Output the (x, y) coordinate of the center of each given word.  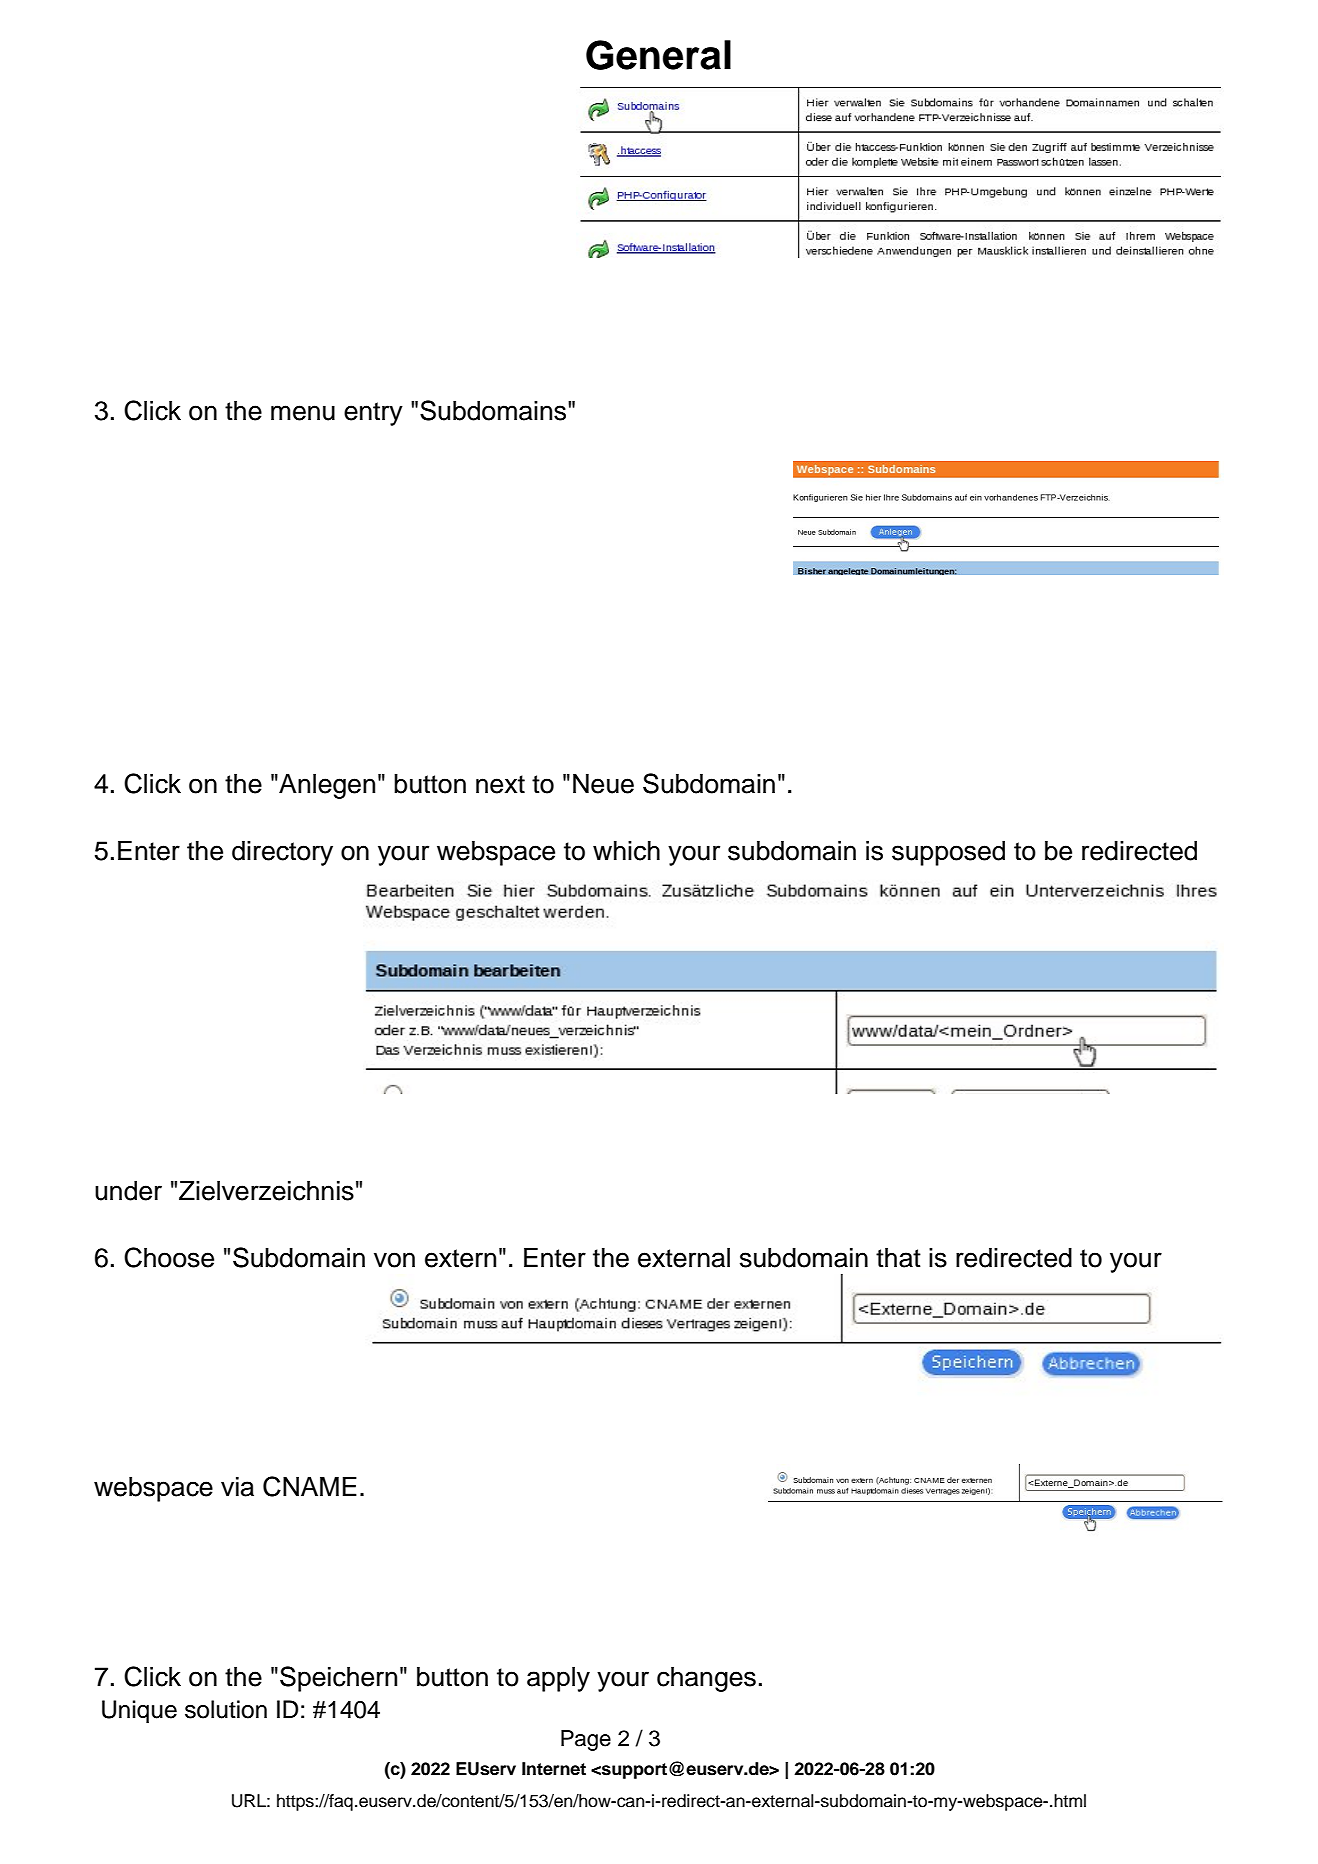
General (658, 55)
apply (558, 1679)
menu (303, 413)
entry (373, 414)
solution (226, 1709)
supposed (948, 853)
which (626, 851)
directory (282, 853)
